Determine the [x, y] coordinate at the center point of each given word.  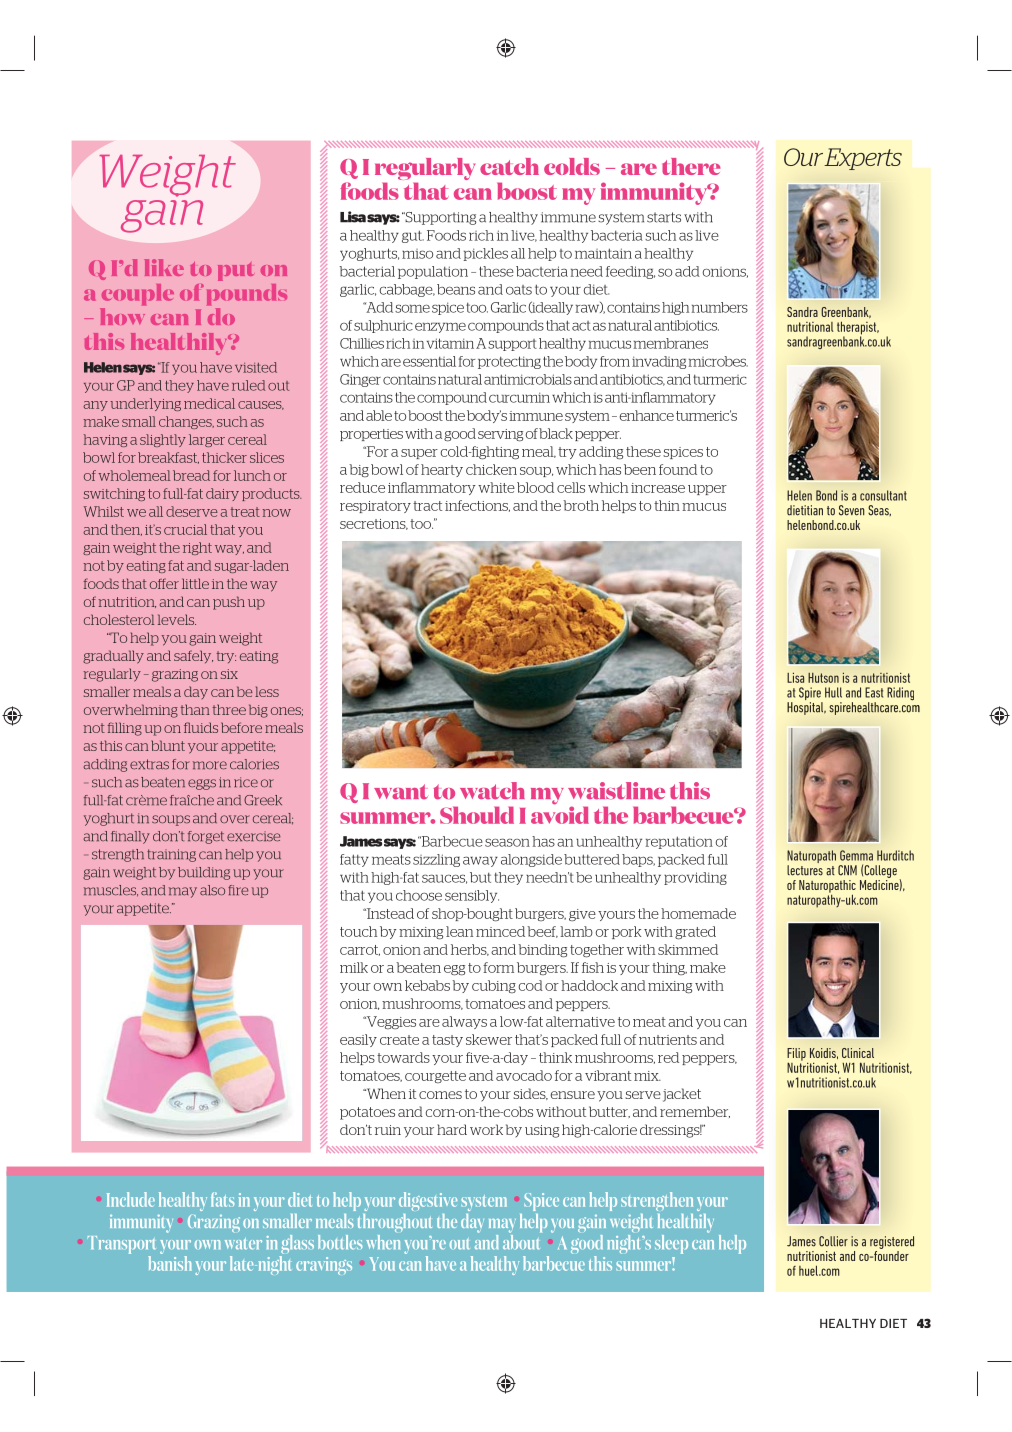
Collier [833, 1241]
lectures [805, 870]
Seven [851, 510]
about [522, 1241]
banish [170, 1263]
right [197, 548]
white [496, 487]
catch [509, 166]
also [212, 890]
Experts [863, 159]
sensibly [472, 896]
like [164, 267]
